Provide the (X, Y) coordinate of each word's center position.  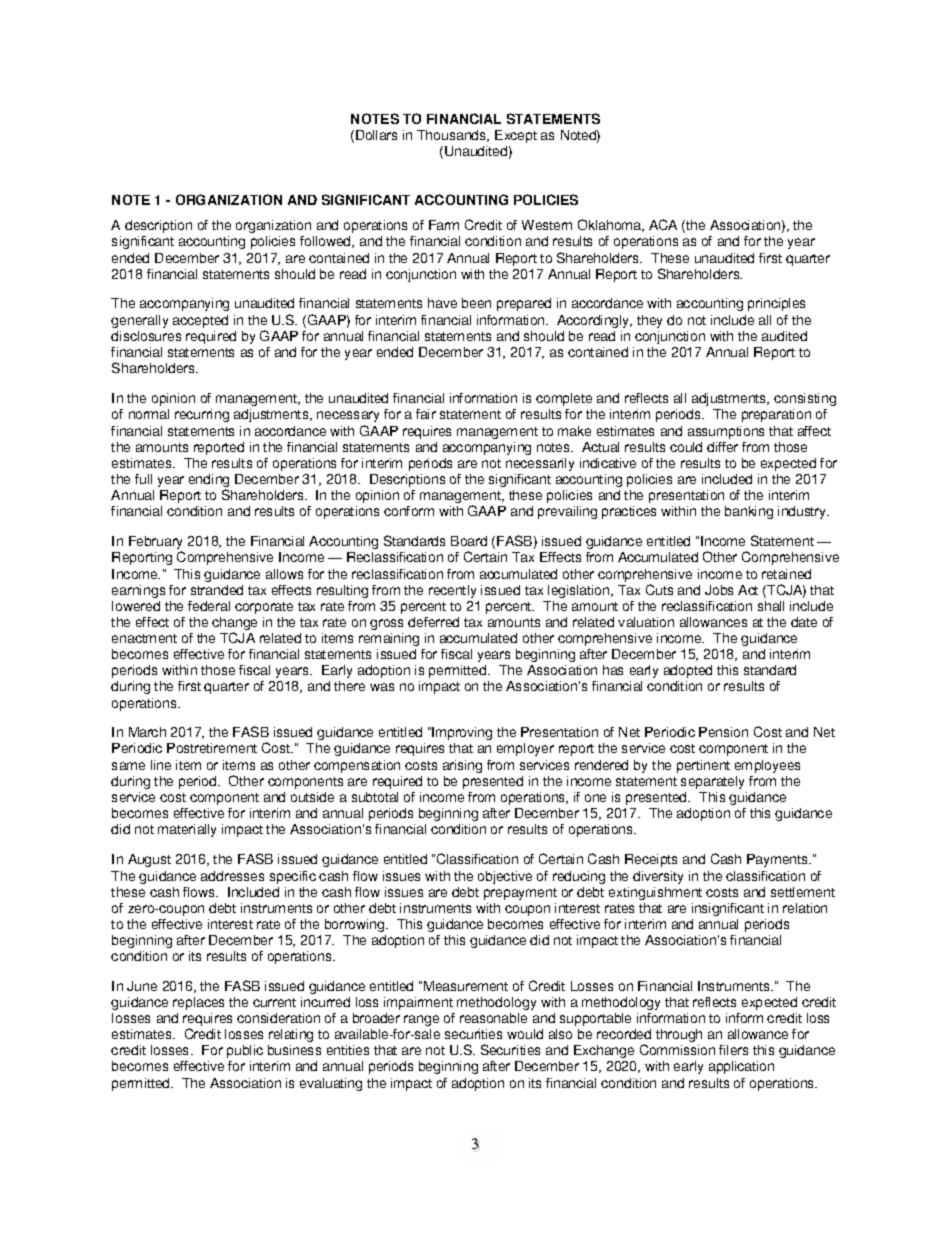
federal (209, 606)
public (245, 1051)
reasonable (493, 1018)
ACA (663, 224)
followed (326, 242)
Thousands (453, 136)
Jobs (719, 590)
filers (733, 1050)
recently (452, 591)
